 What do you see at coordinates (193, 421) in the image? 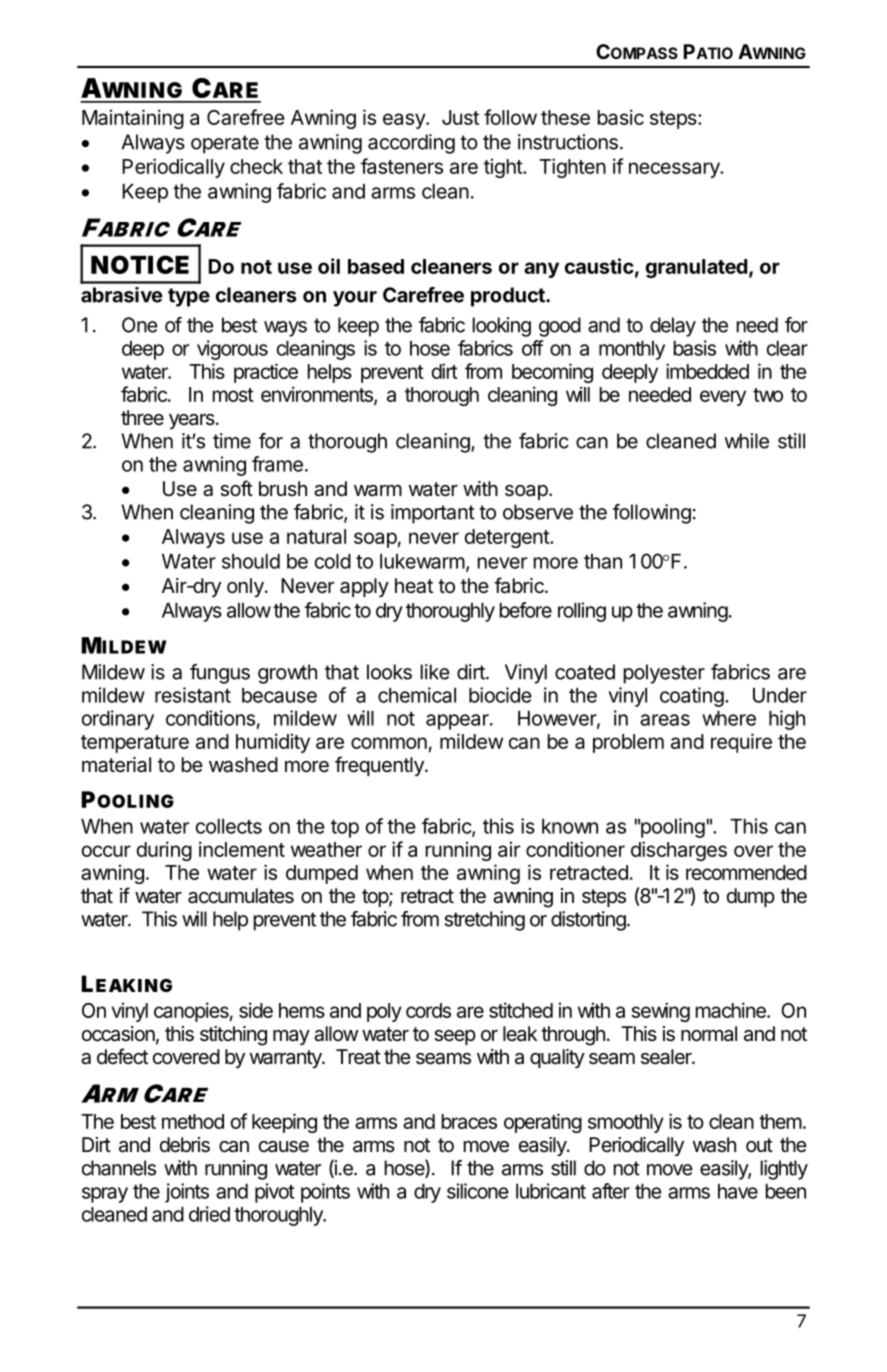
I see `years` at bounding box center [193, 421].
